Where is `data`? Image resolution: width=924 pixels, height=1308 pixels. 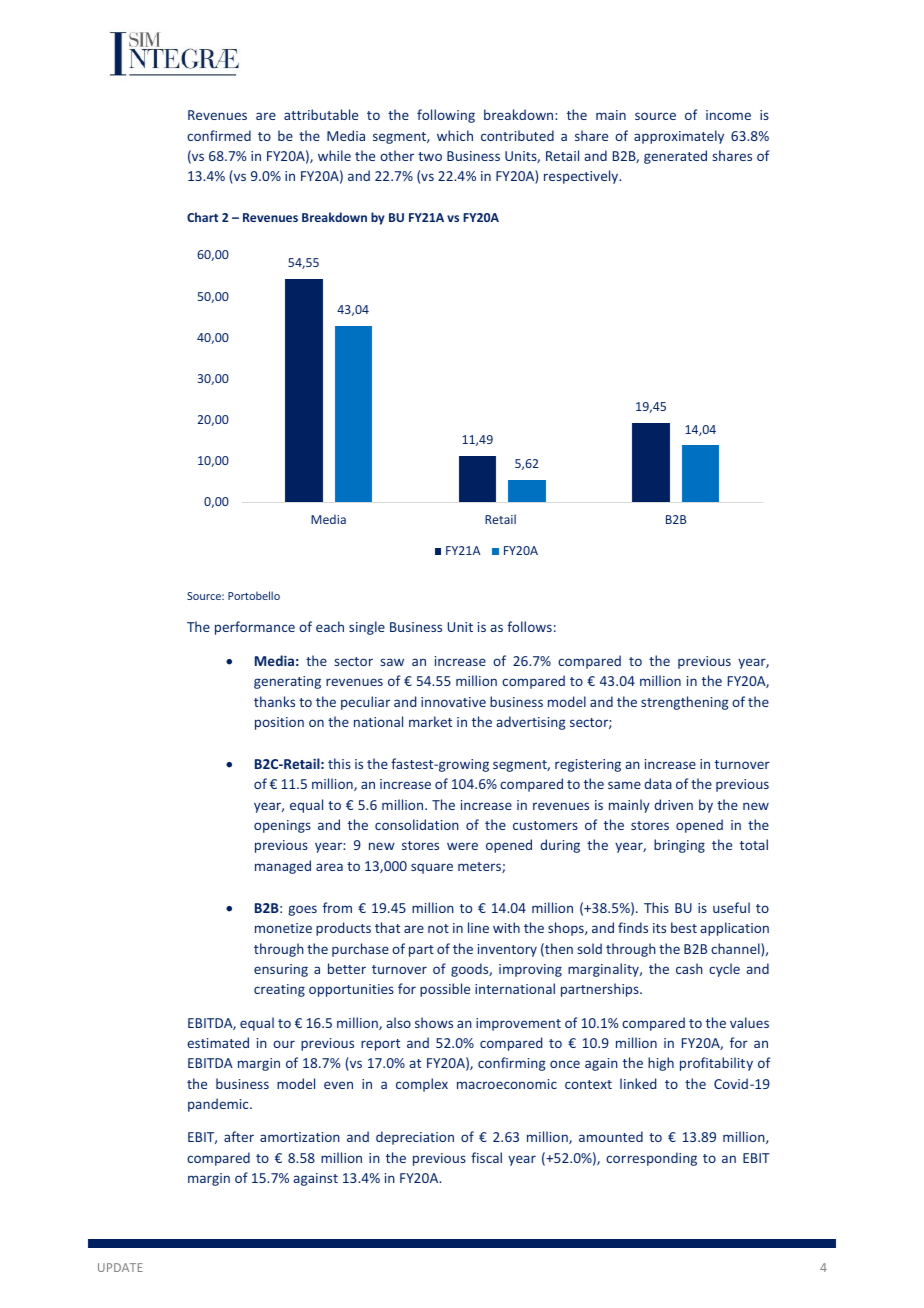 data is located at coordinates (658, 783).
